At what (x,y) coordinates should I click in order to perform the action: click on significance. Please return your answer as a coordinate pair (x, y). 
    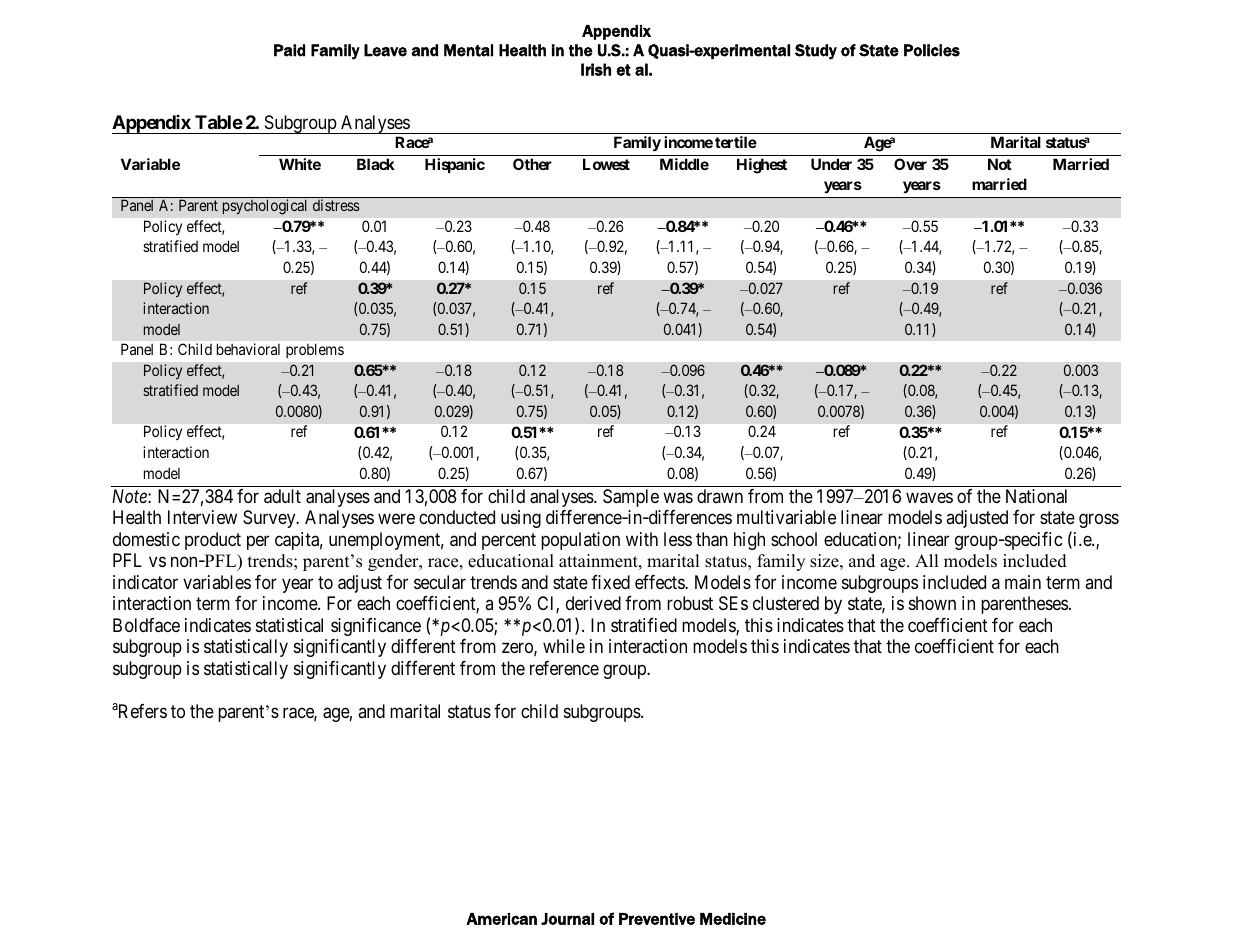
    Looking at the image, I should click on (376, 627).
